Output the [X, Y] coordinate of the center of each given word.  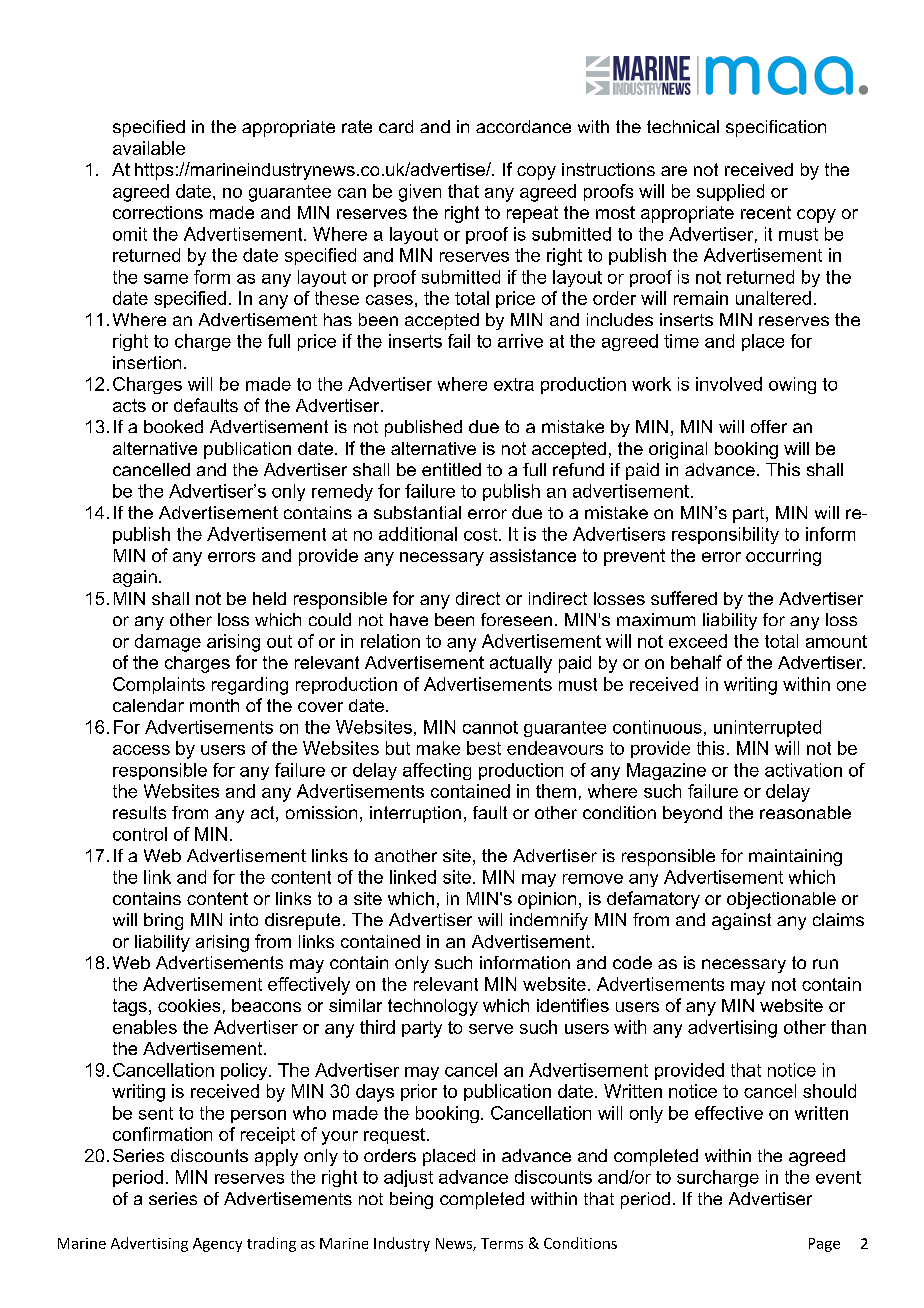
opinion [547, 900]
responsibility [725, 535]
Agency [217, 1245]
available [149, 148]
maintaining [795, 857]
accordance [523, 126]
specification [776, 128]
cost [482, 534]
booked [173, 426]
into [244, 919]
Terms [502, 1243]
